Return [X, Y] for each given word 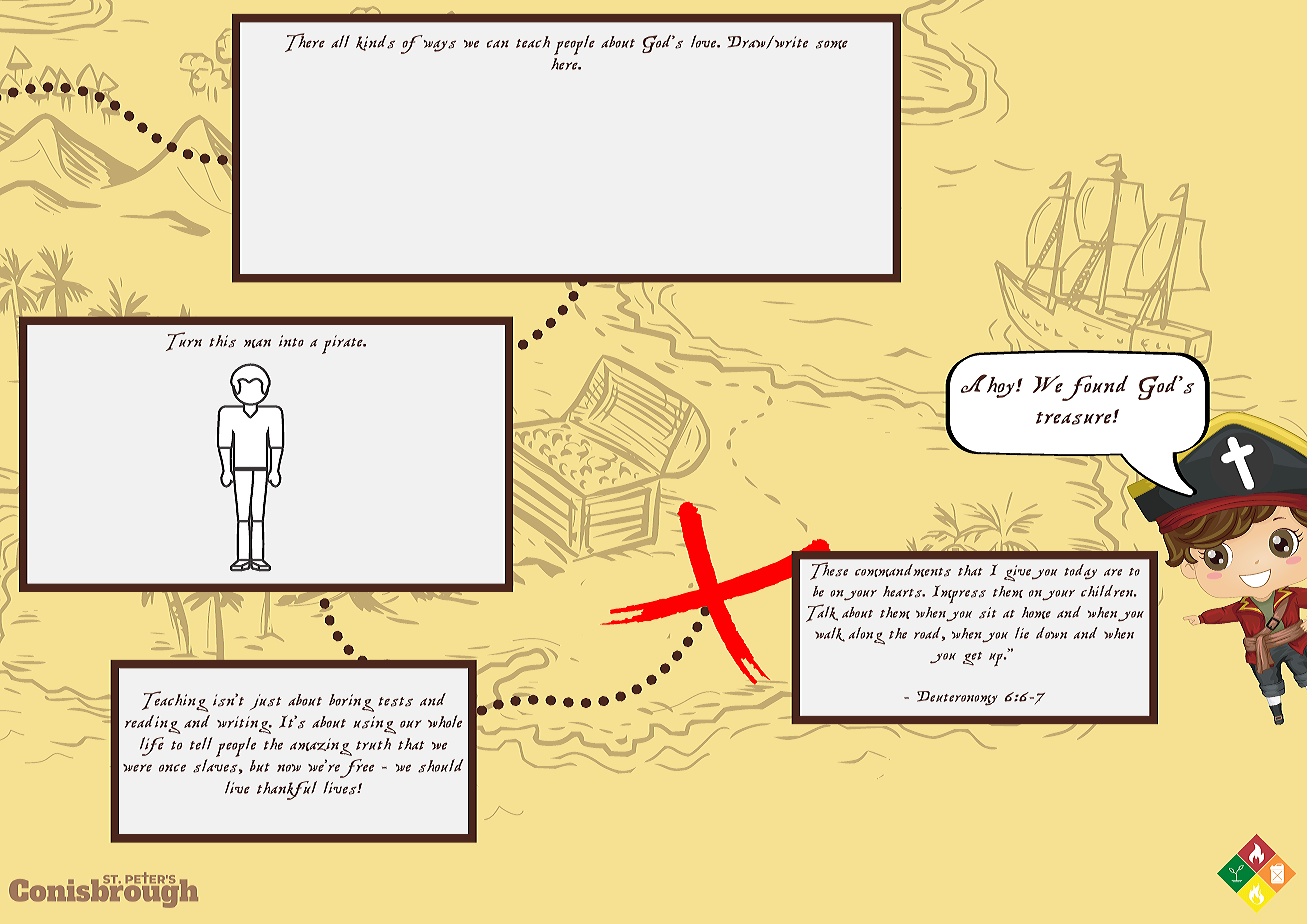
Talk [822, 613]
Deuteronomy [957, 698]
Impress [959, 594]
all [340, 41]
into [291, 341]
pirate [343, 344]
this [222, 341]
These [829, 571]
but [259, 766]
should [441, 766]
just [265, 702]
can [497, 44]
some [832, 44]
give [1017, 573]
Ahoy [989, 386]
